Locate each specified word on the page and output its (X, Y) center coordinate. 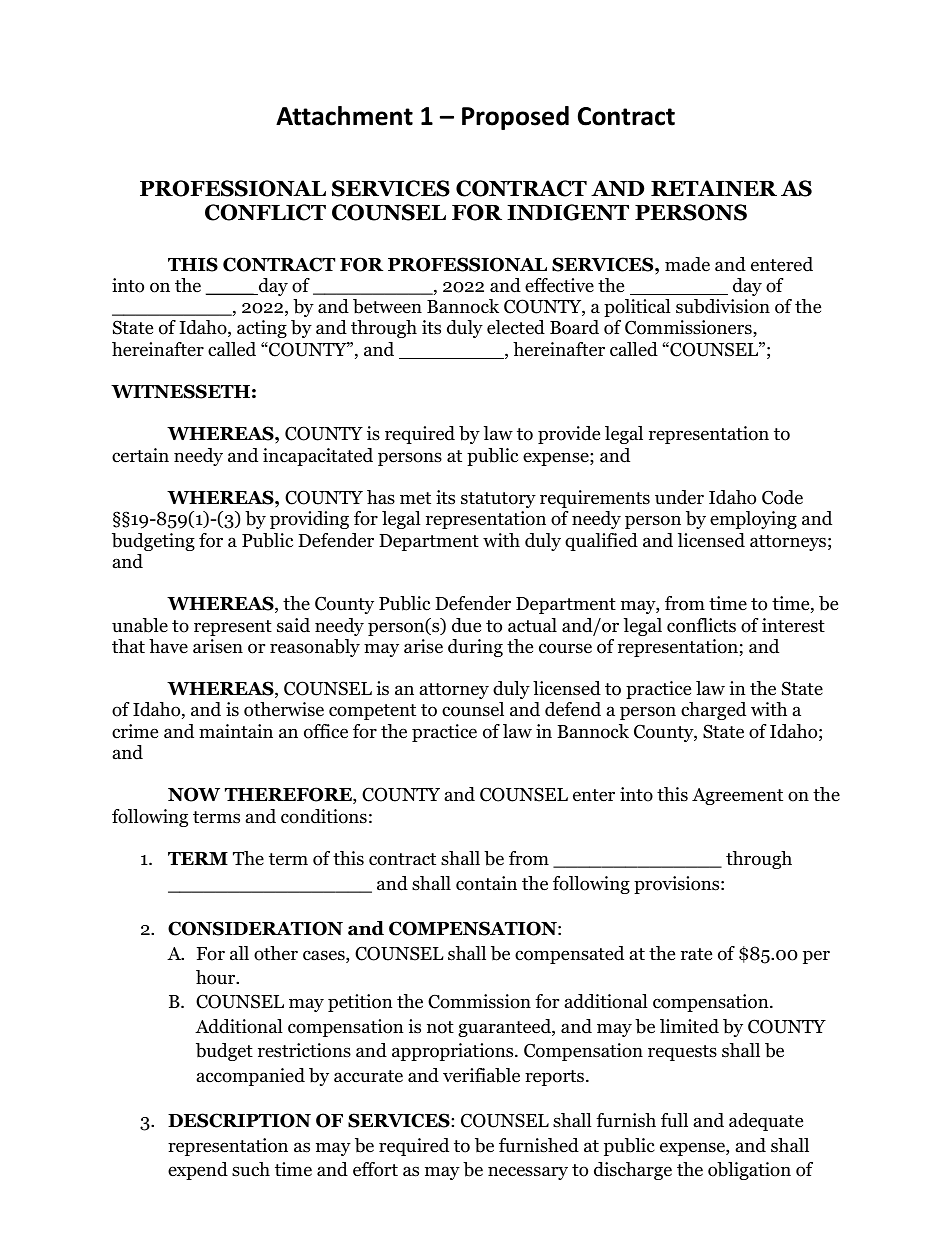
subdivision (723, 306)
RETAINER (714, 188)
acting (262, 329)
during (475, 648)
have (168, 646)
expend (198, 1171)
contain (486, 883)
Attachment (344, 116)
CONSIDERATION (255, 928)
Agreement (737, 796)
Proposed (515, 118)
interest (793, 625)
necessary (528, 1173)
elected (516, 327)
